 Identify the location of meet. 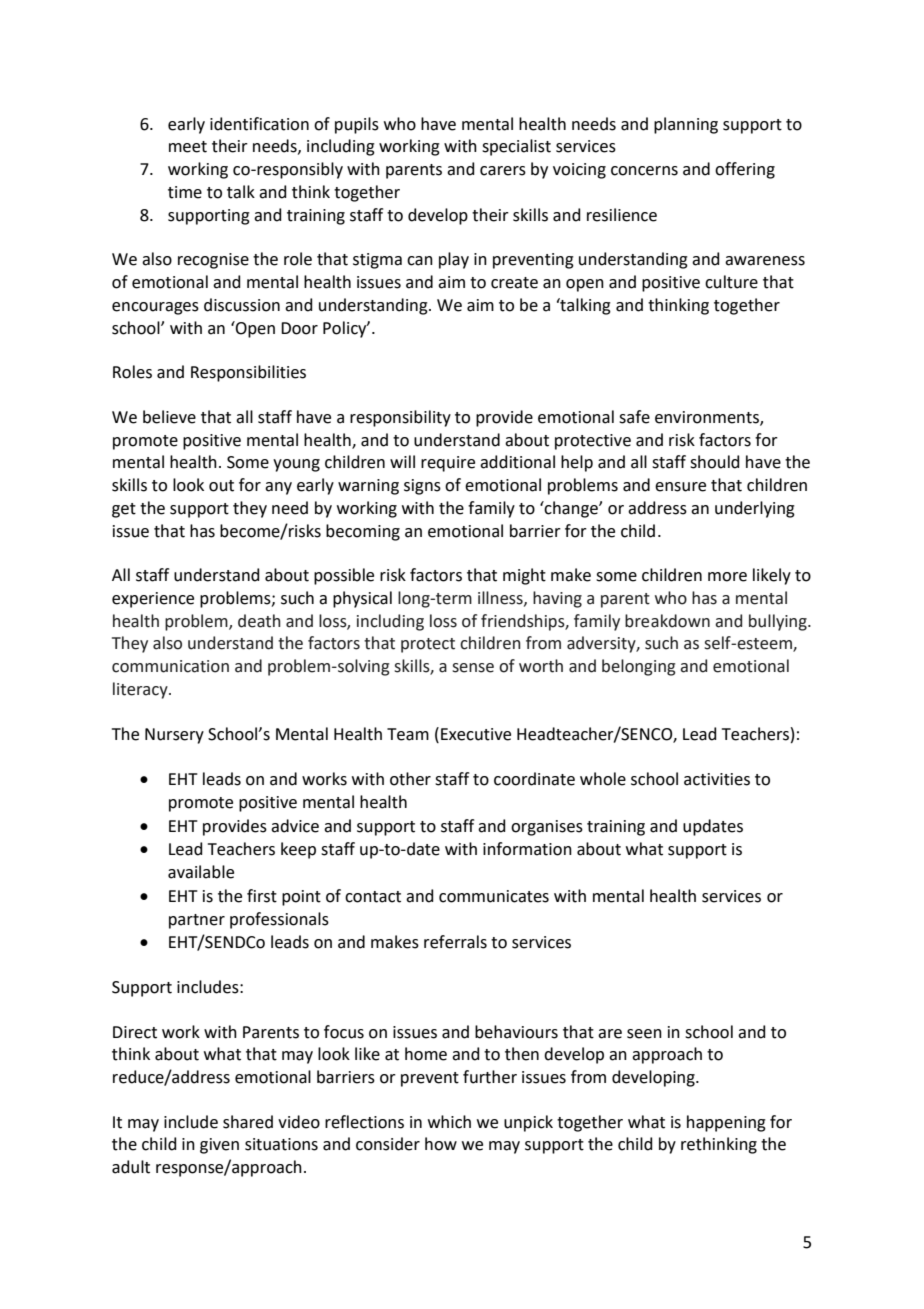
(188, 147).
